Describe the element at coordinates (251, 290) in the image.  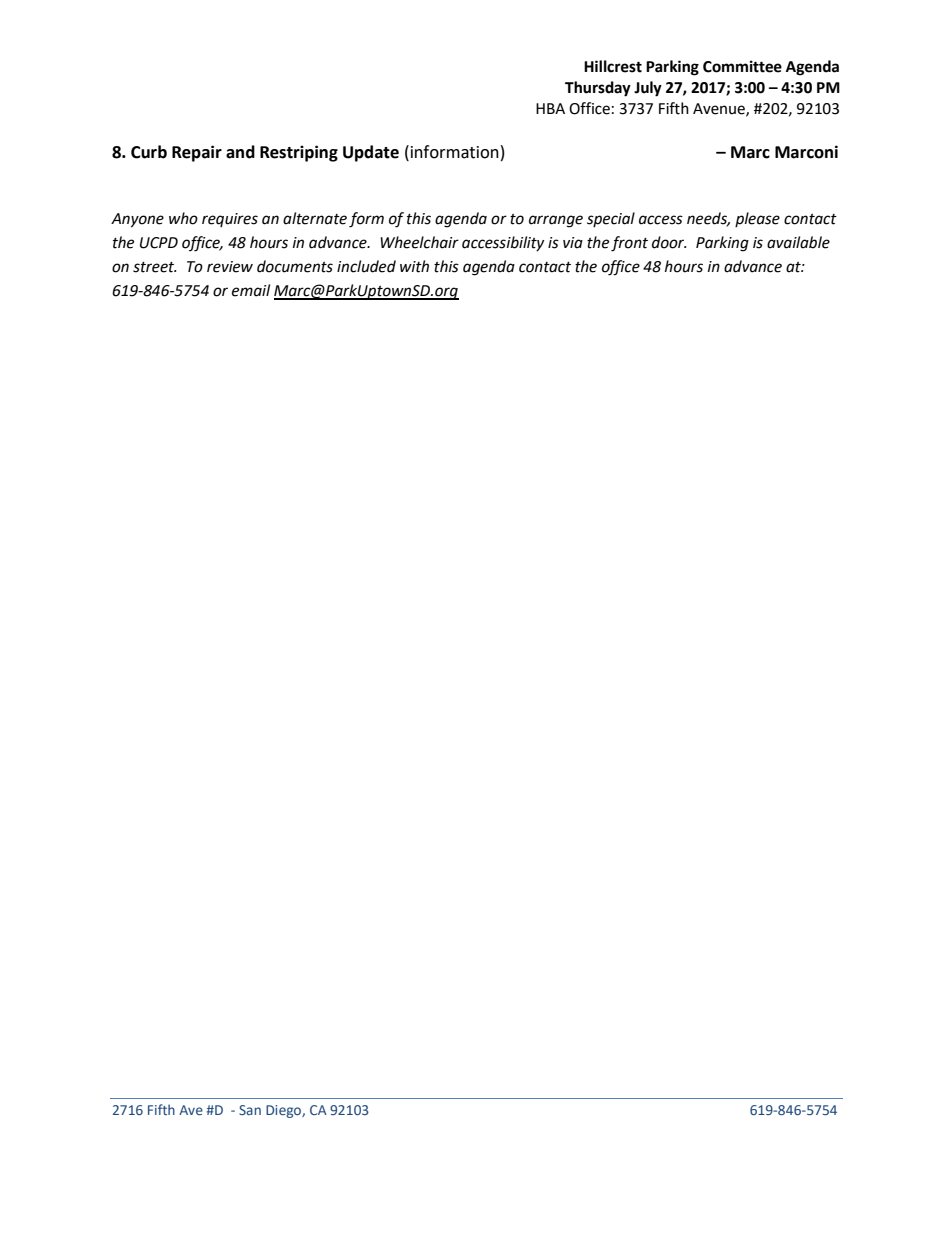
I see `email` at that location.
